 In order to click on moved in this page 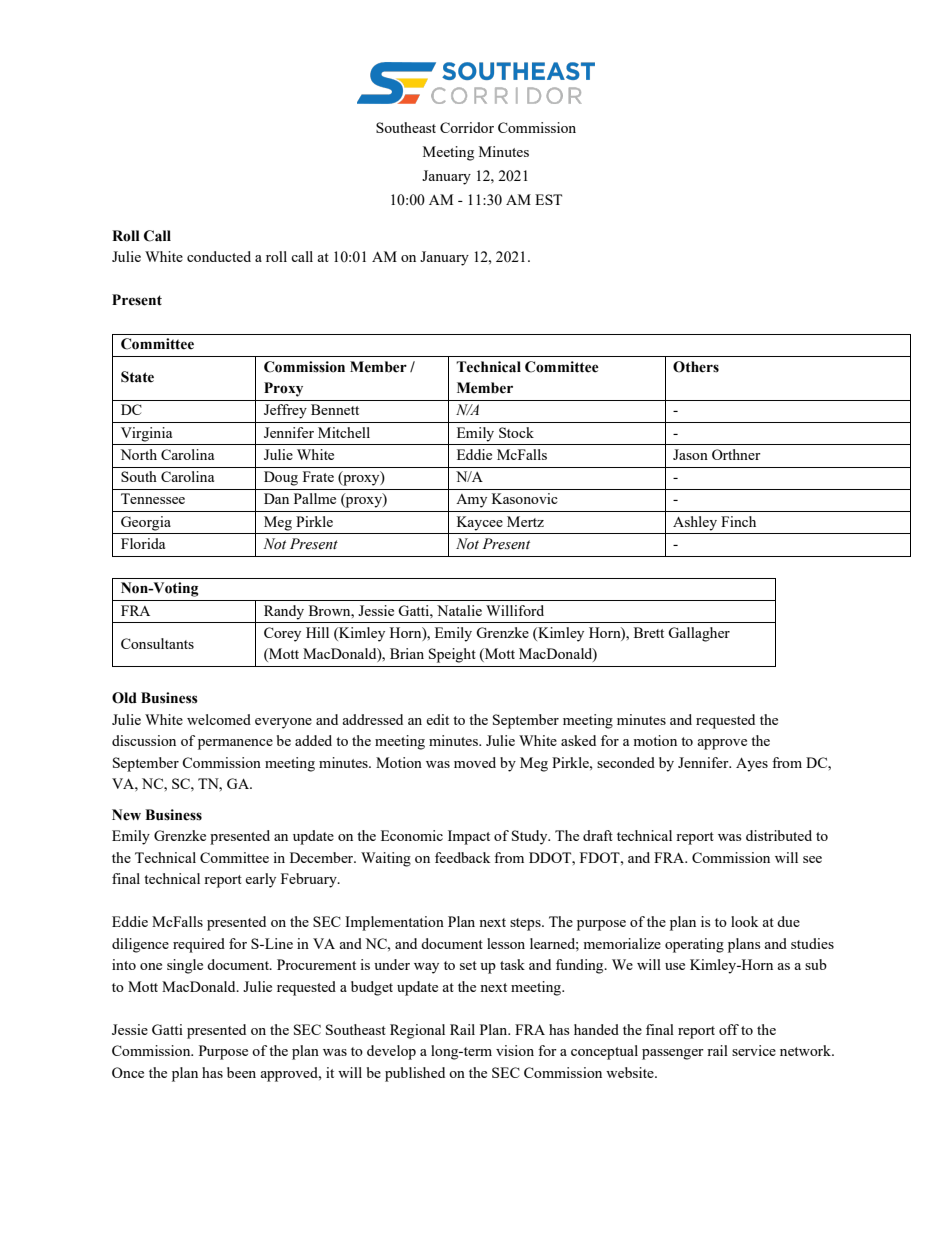, I will do `click(475, 762)`.
